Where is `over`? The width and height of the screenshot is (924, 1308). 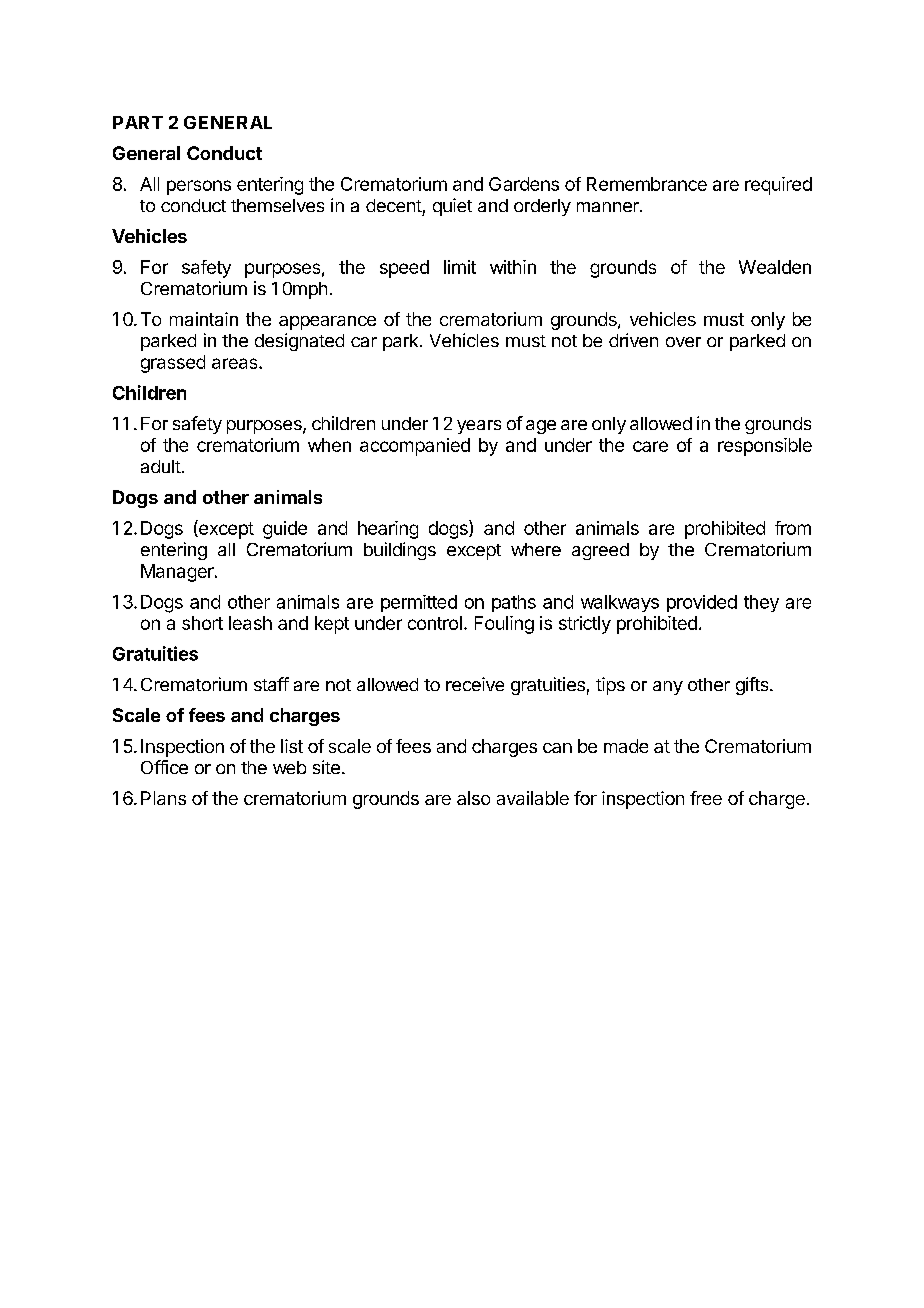
over is located at coordinates (683, 342).
